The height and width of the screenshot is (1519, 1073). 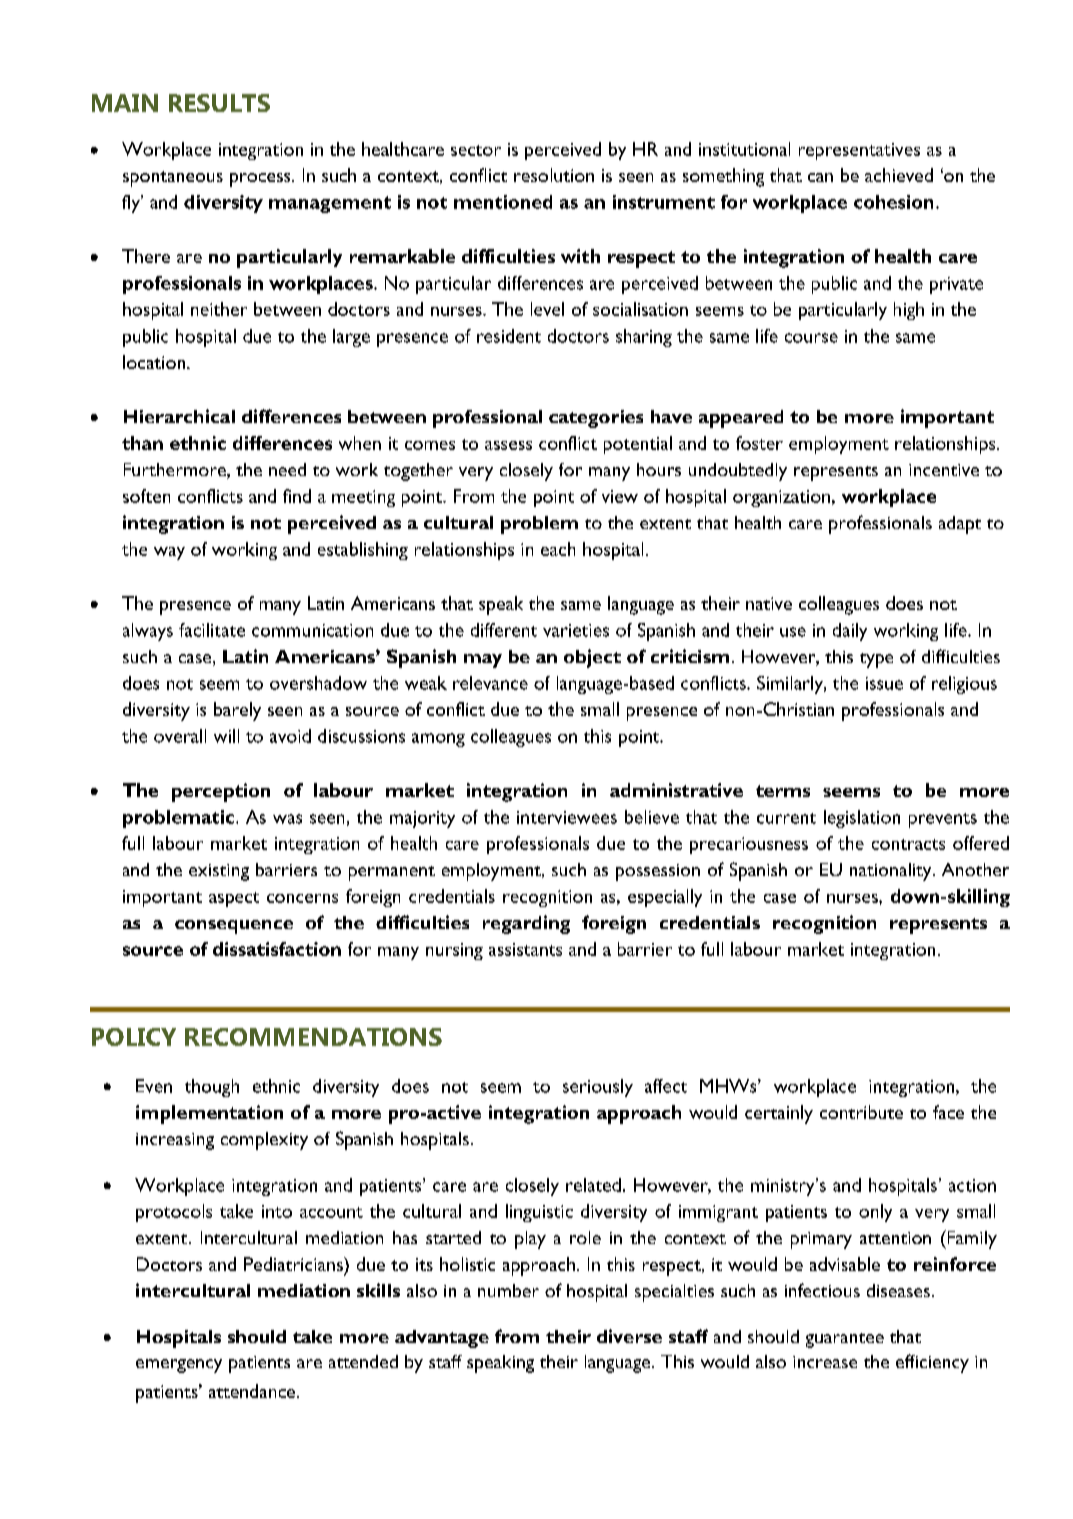 I want to click on adapt, so click(x=960, y=525).
